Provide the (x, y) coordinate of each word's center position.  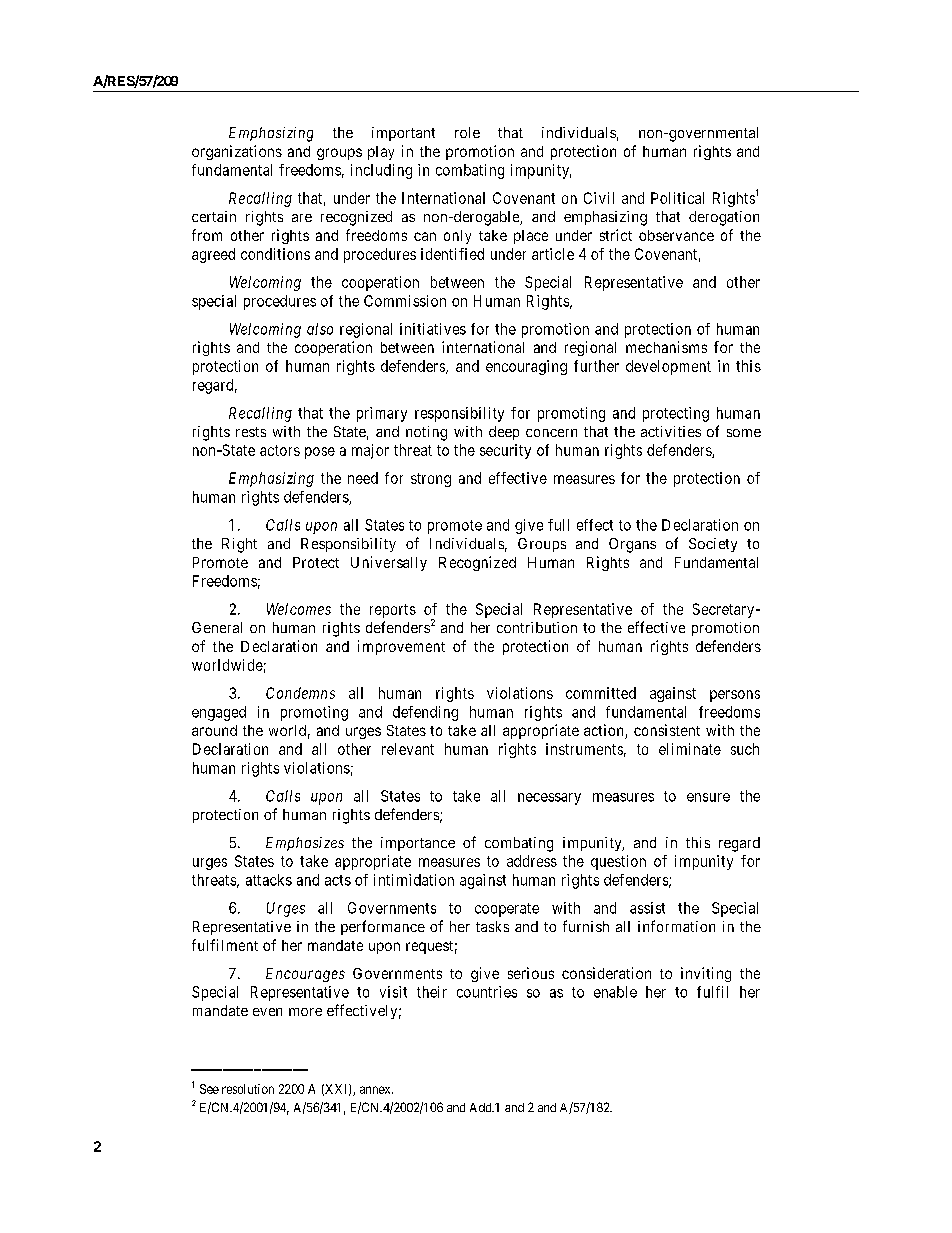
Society (713, 545)
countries (487, 992)
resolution (248, 1089)
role (467, 132)
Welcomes (299, 609)
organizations (237, 152)
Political (677, 198)
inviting (706, 974)
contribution (537, 627)
